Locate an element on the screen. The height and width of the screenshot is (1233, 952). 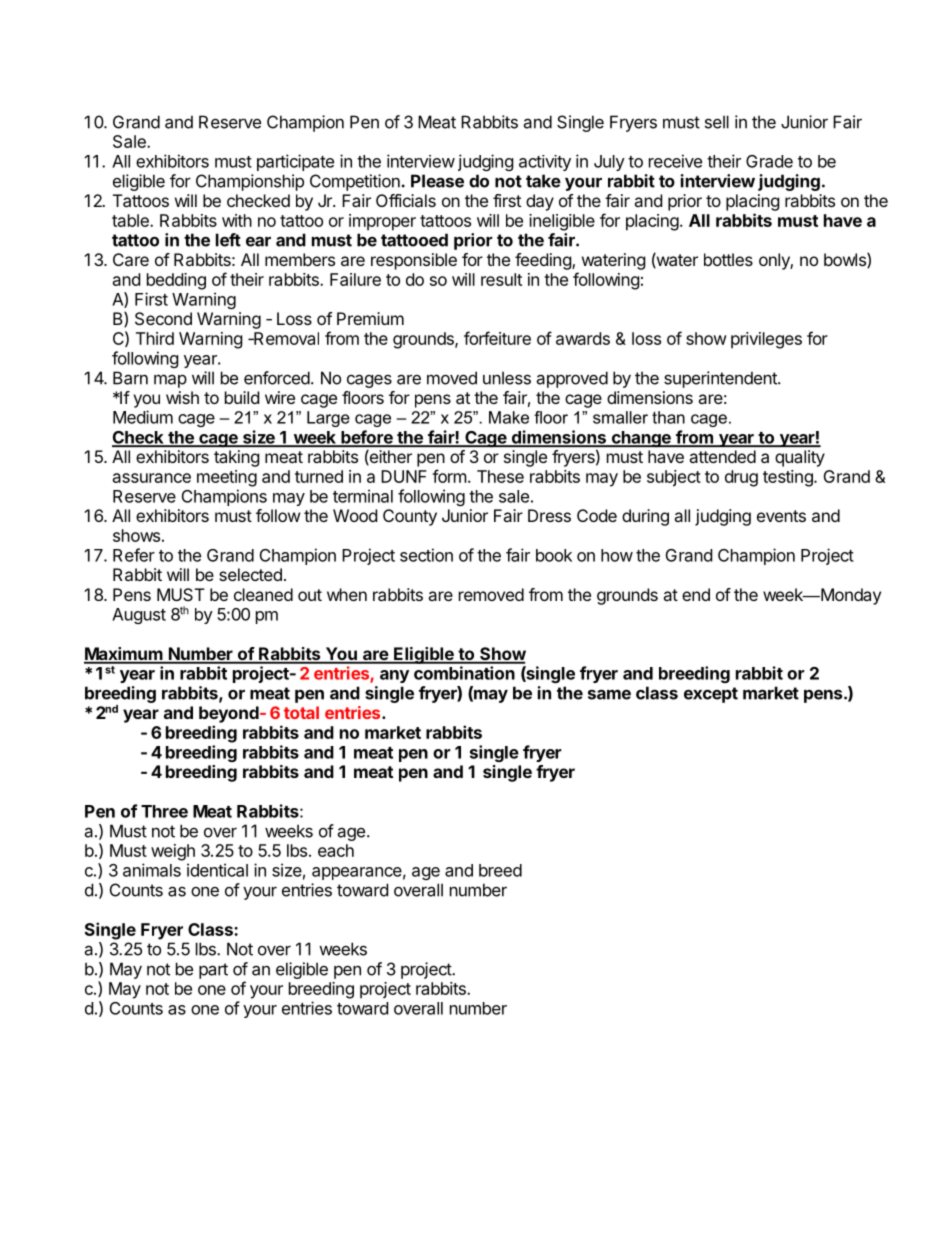
Maximum is located at coordinates (124, 655).
